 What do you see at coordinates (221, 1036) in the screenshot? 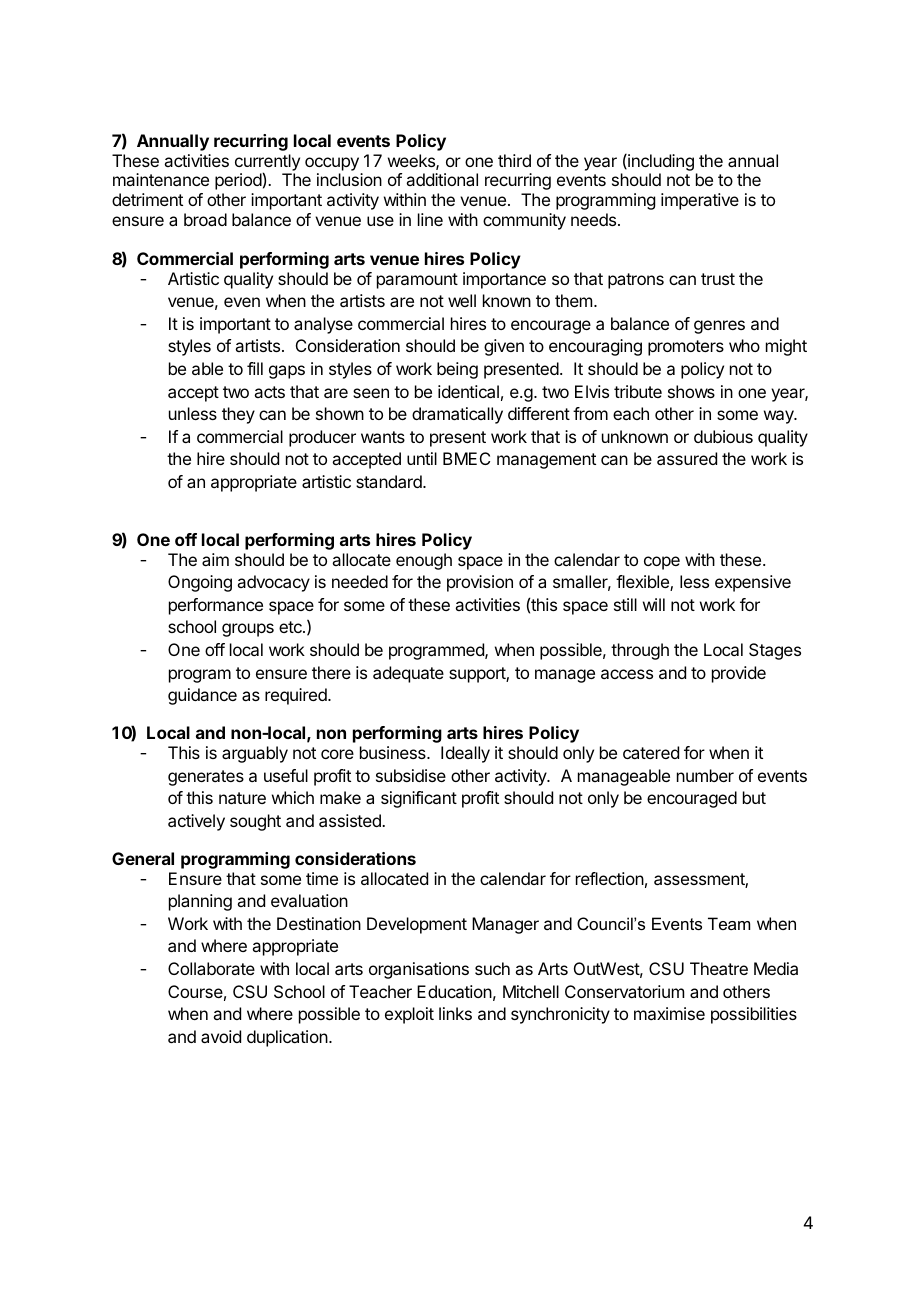
I see `avoid` at bounding box center [221, 1036].
